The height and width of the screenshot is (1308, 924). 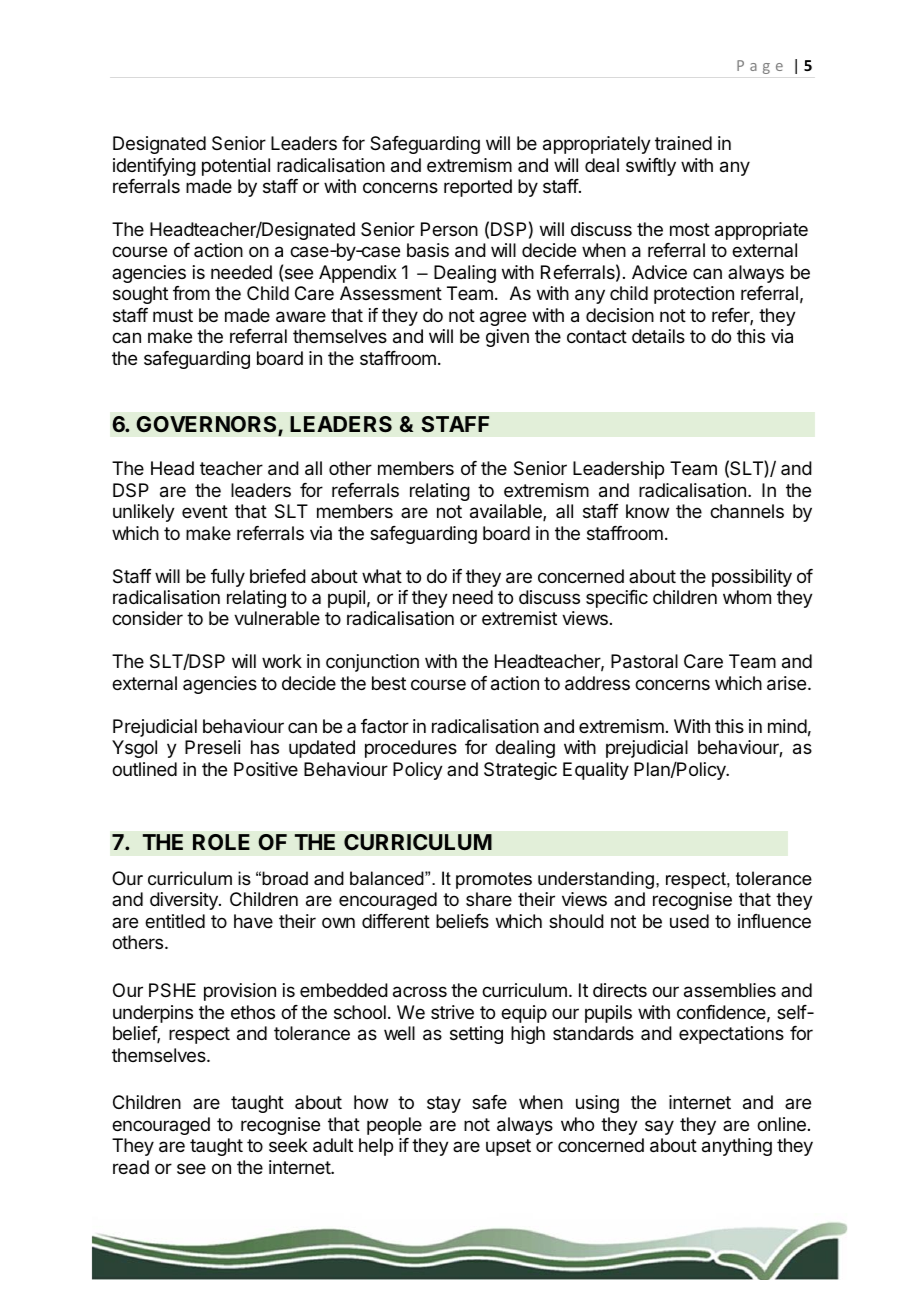 I want to click on Pastoral, so click(x=644, y=661).
